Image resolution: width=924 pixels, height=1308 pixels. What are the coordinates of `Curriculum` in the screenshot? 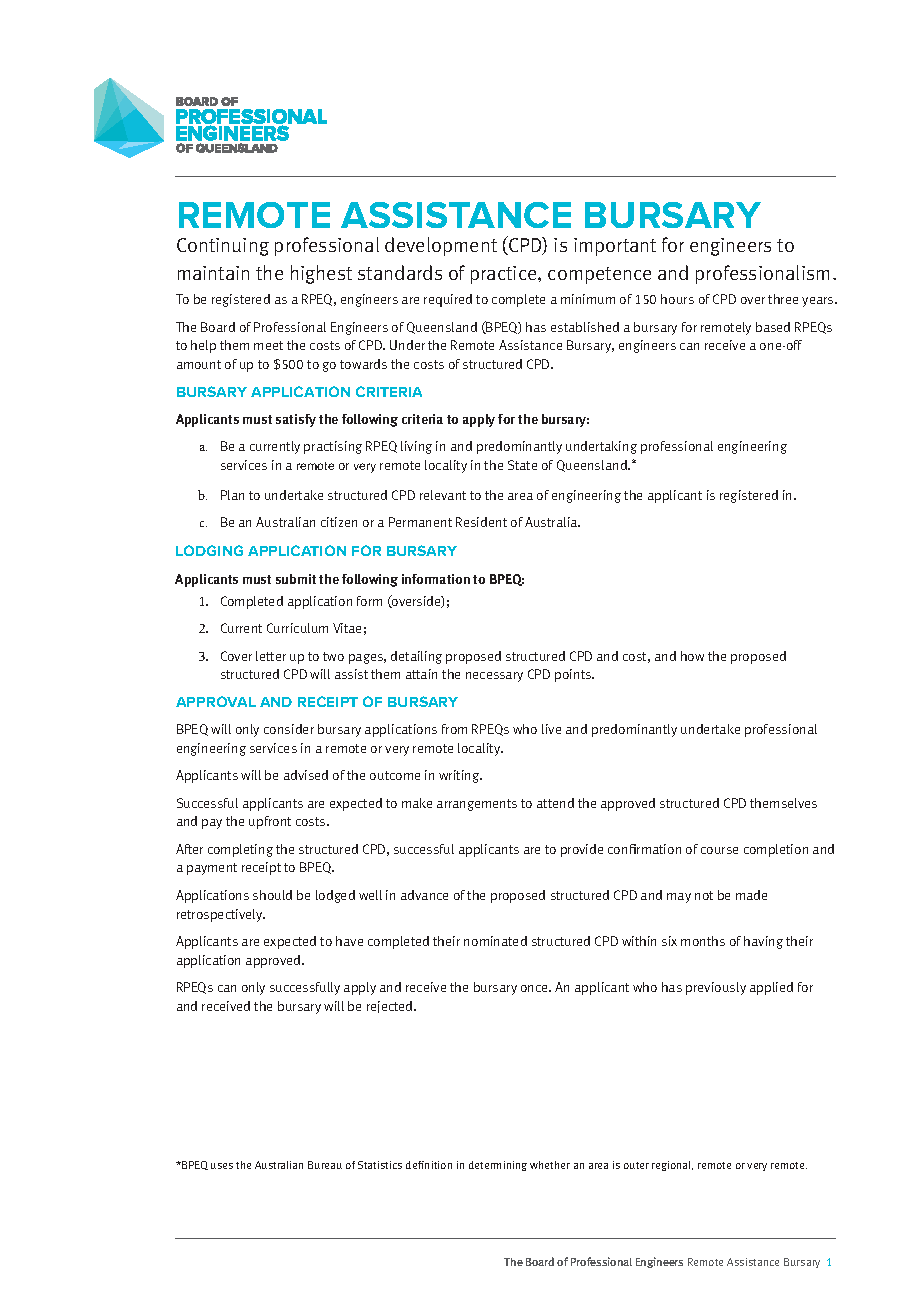 It's located at (297, 628).
